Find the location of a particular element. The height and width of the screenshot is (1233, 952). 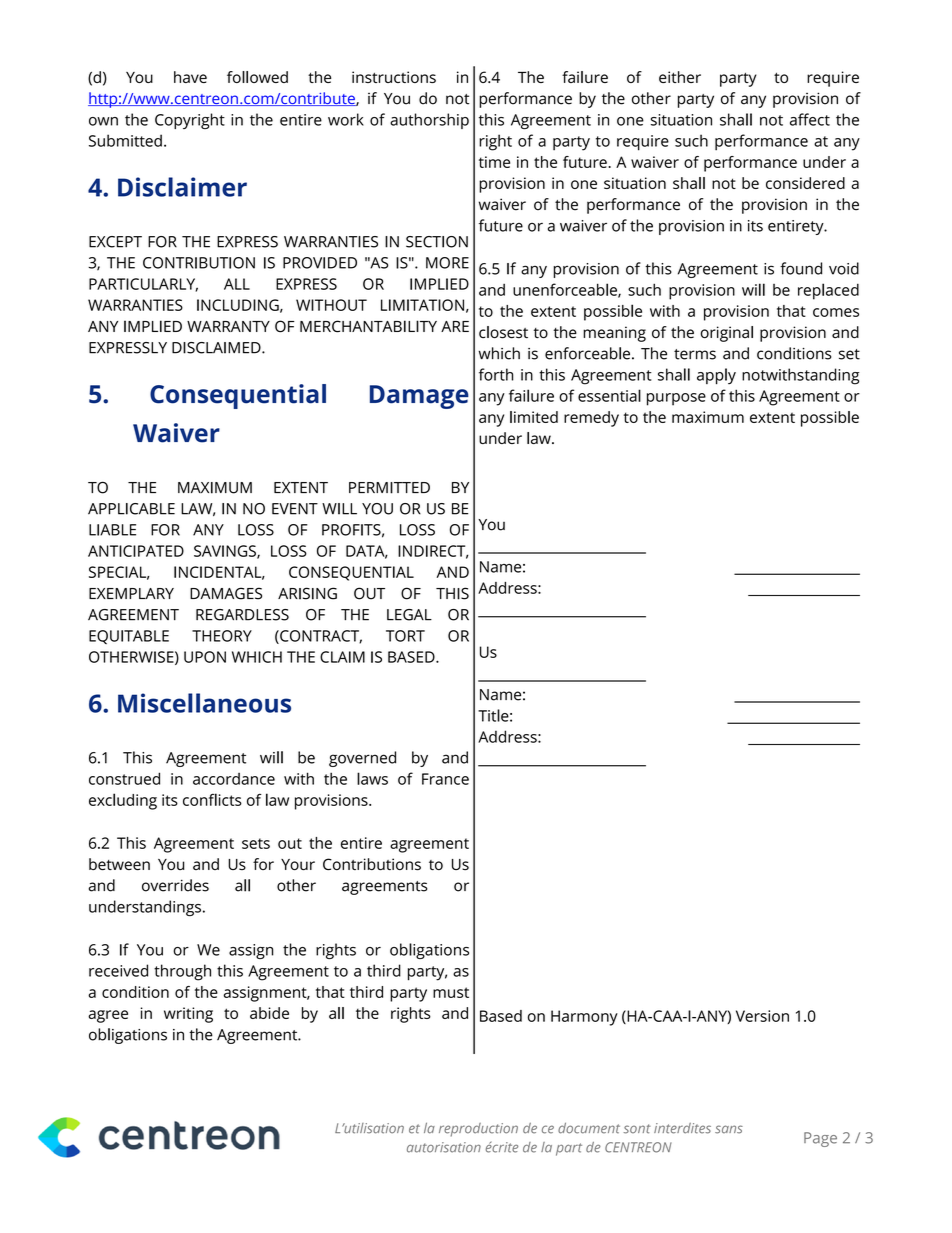

France is located at coordinates (445, 779).
